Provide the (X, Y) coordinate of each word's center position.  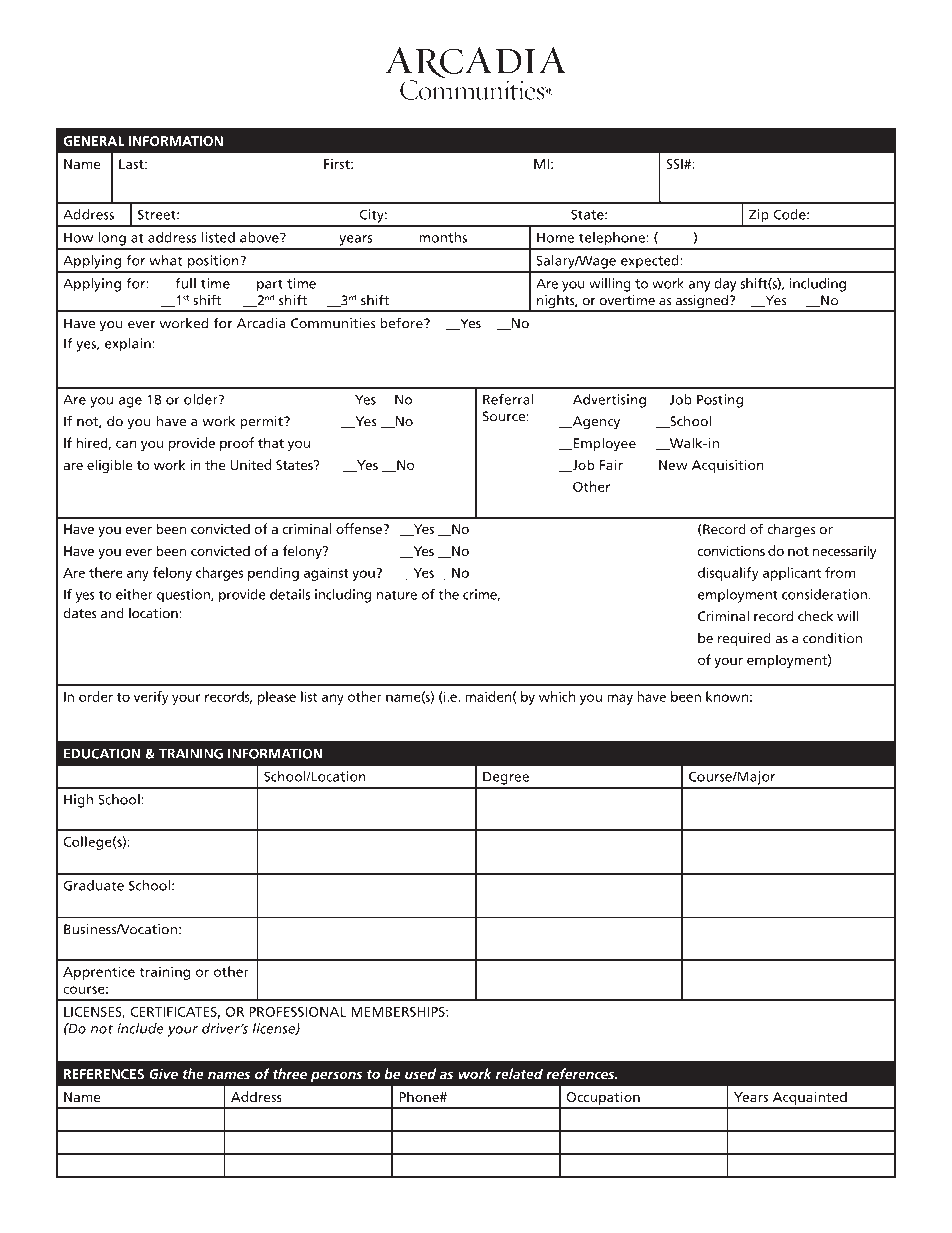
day (725, 285)
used (420, 1073)
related (519, 1073)
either (134, 594)
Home (555, 237)
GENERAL (94, 141)
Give (164, 1073)
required (744, 639)
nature (397, 595)
